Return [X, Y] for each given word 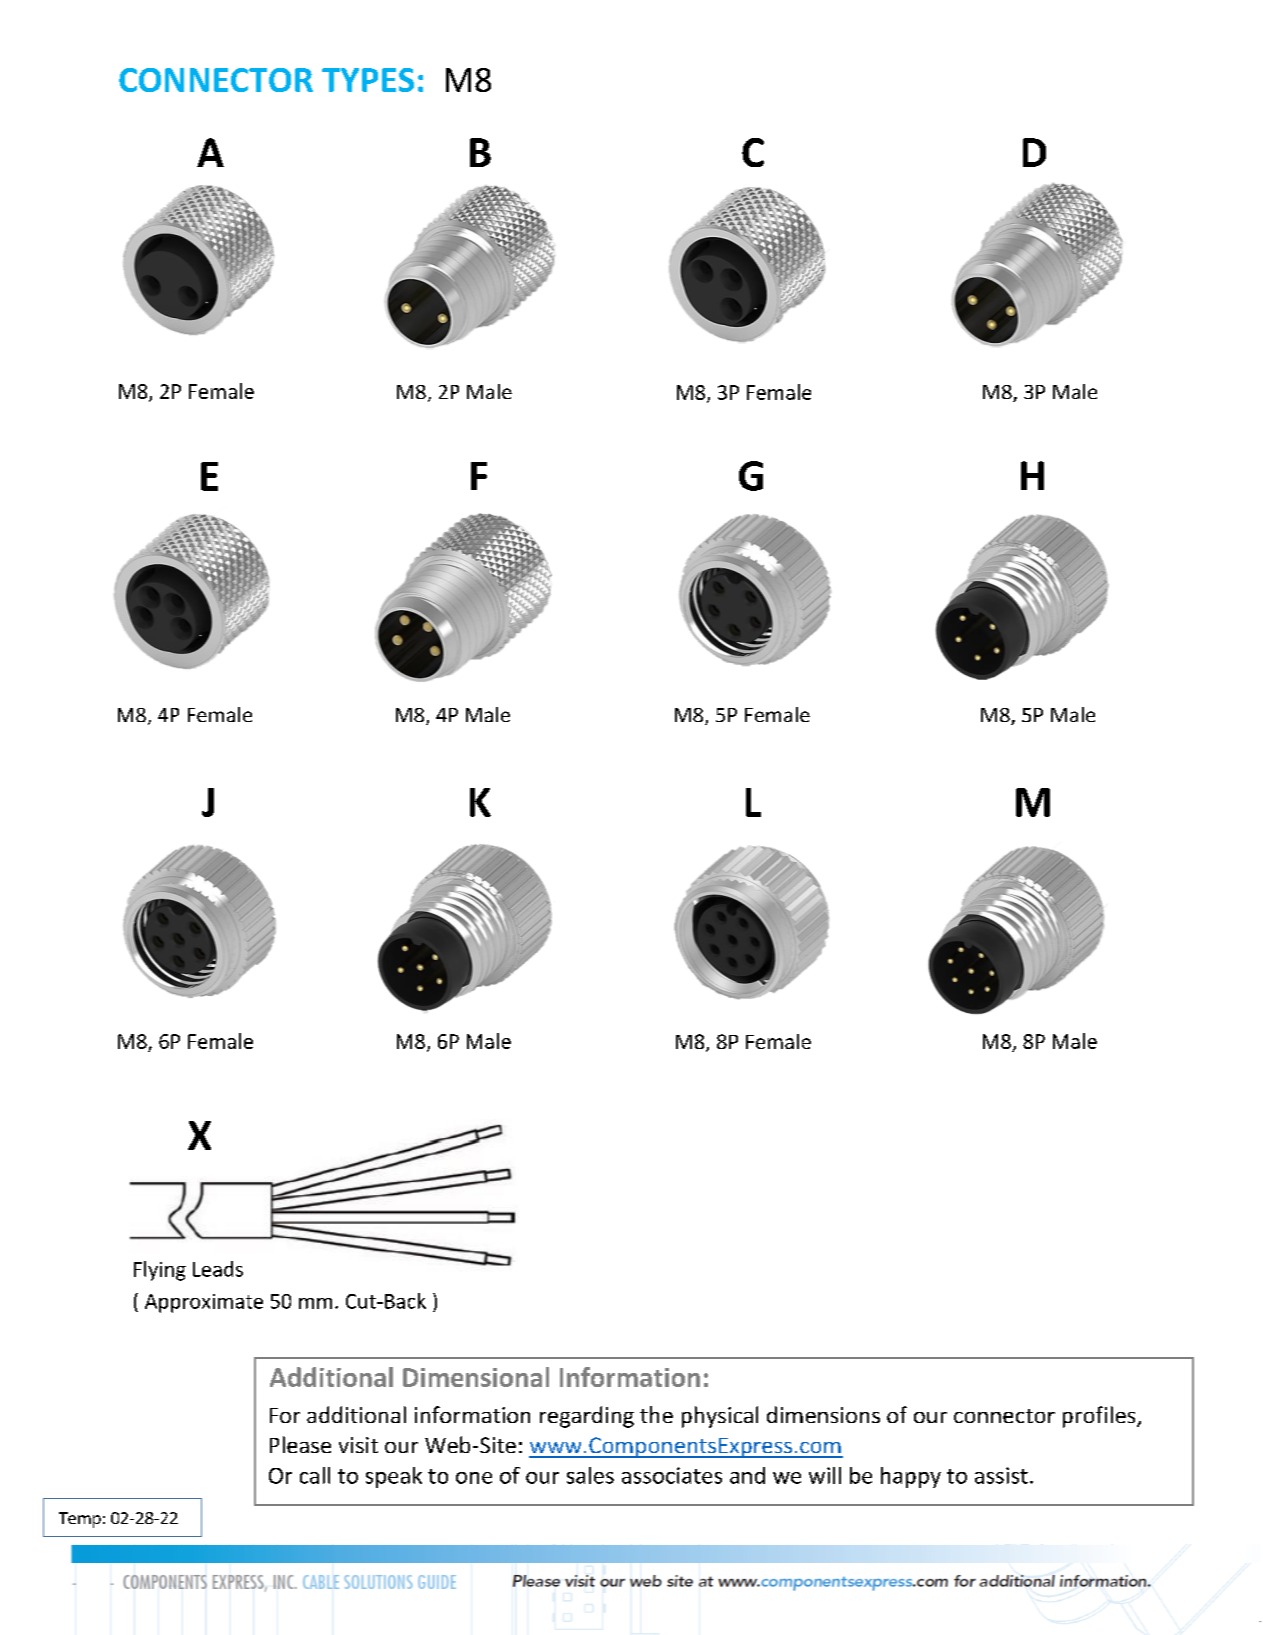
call [315, 1475]
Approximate [204, 1303]
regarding [587, 1417]
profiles [1100, 1417]
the [656, 1414]
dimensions [823, 1414]
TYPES [368, 80]
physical [720, 1417]
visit [358, 1445]
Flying [160, 1271]
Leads [218, 1269]
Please [300, 1444]
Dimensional [476, 1377]
